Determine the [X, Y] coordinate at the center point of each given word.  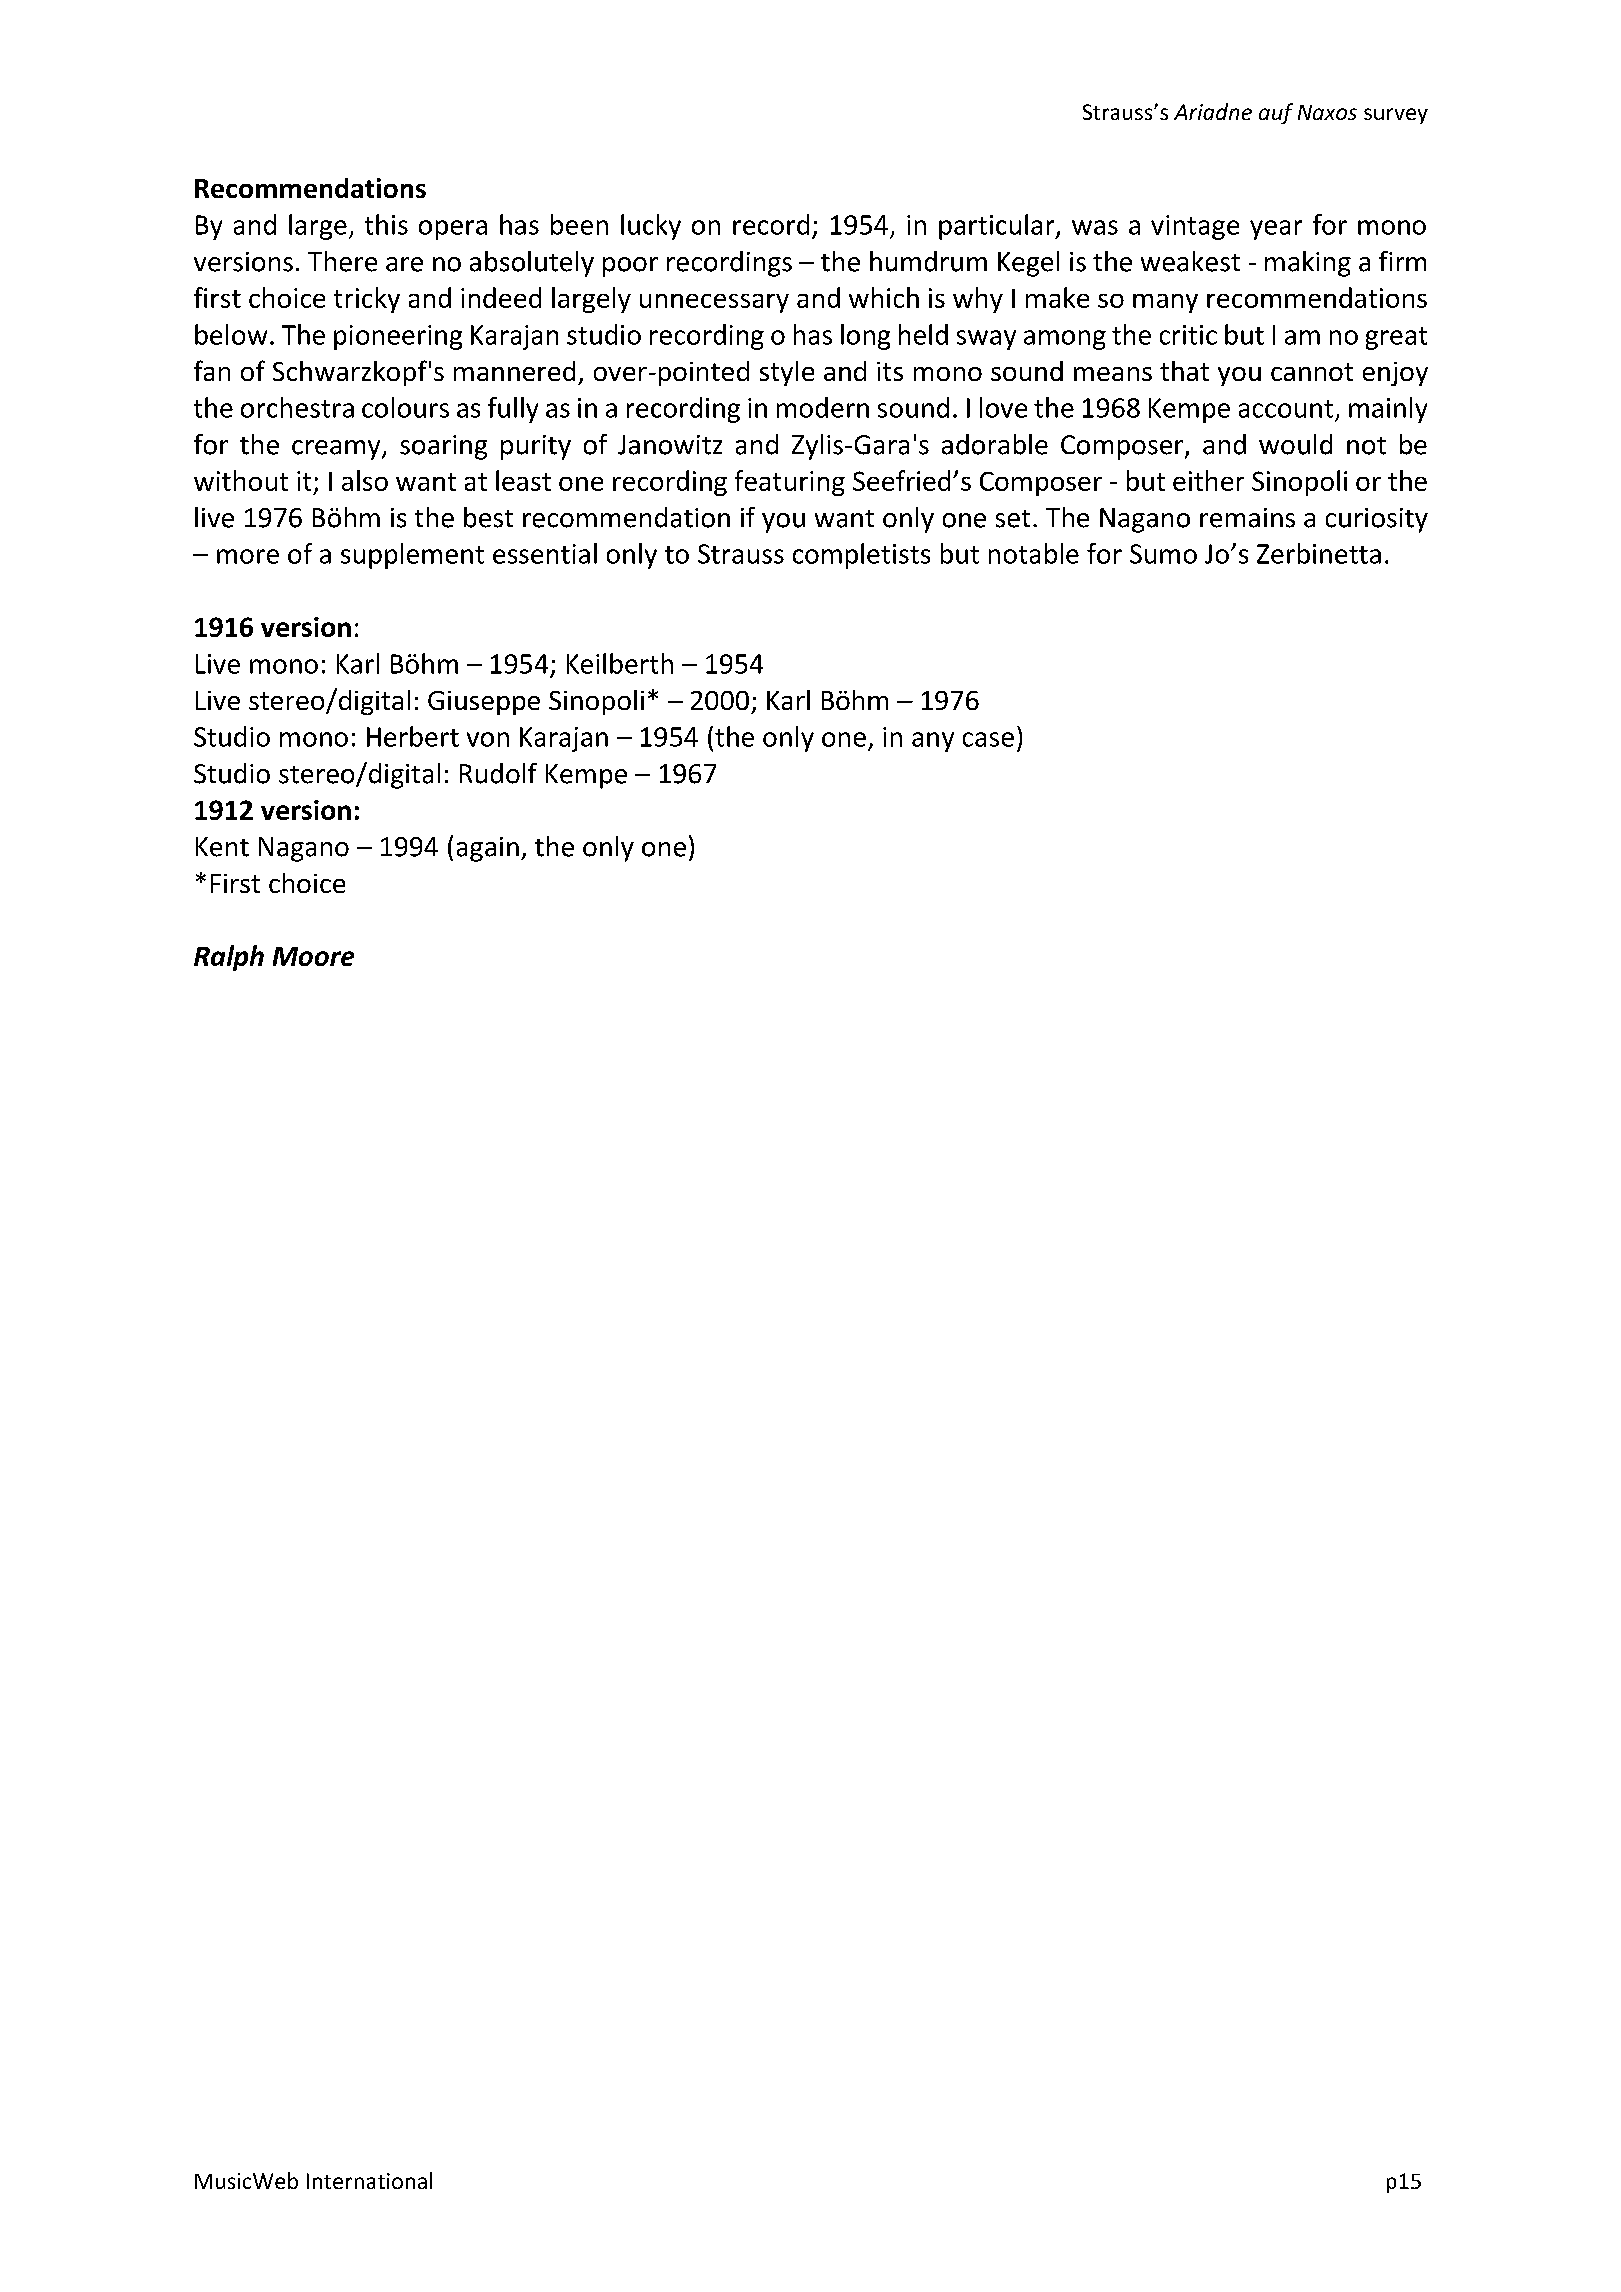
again [488, 849]
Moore [313, 956]
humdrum [928, 261]
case [988, 739]
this [386, 224]
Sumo [1163, 554]
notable [1034, 553]
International [369, 2180]
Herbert [413, 736]
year [1276, 230]
